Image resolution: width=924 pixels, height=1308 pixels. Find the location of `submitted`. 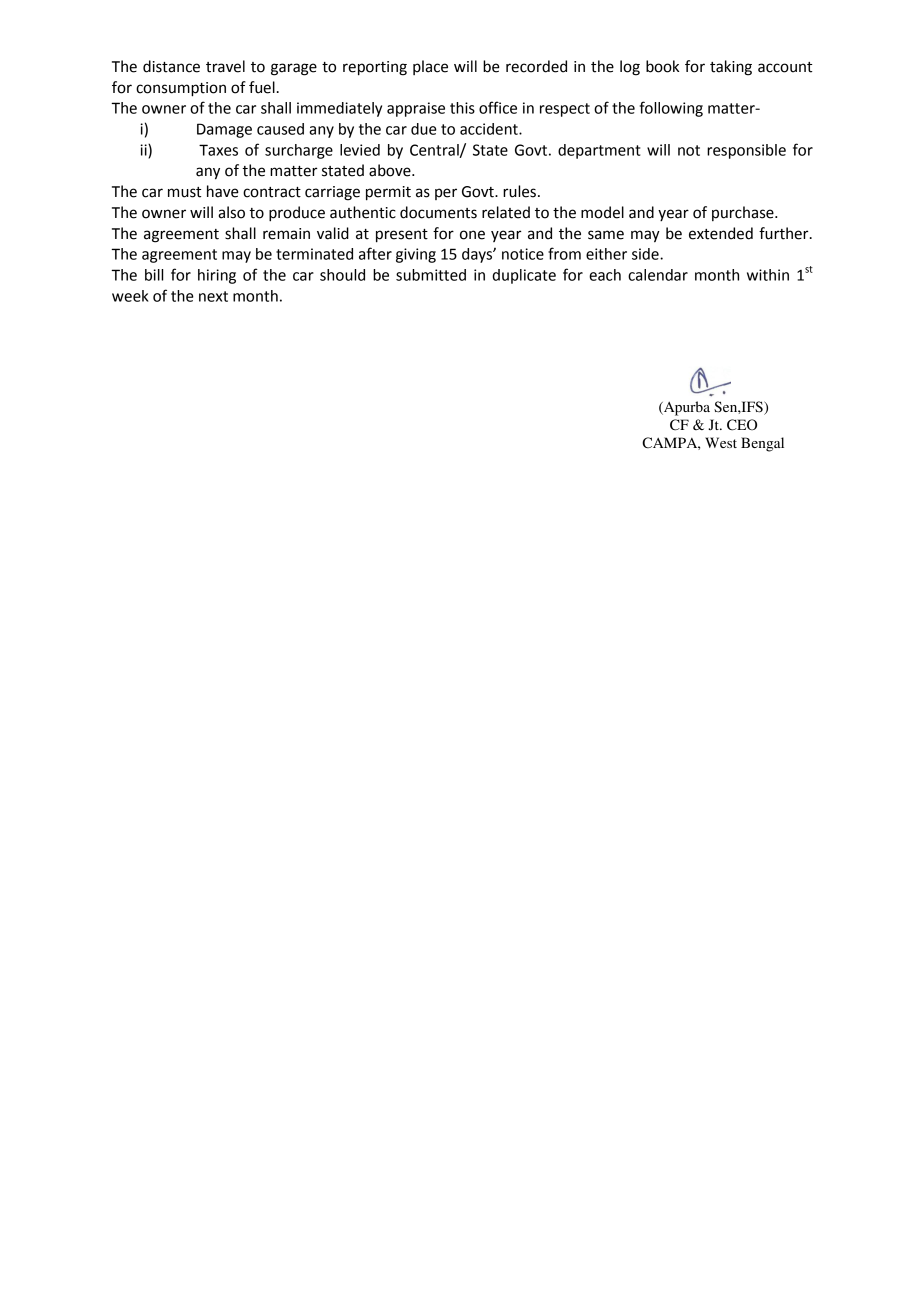

submitted is located at coordinates (431, 275).
